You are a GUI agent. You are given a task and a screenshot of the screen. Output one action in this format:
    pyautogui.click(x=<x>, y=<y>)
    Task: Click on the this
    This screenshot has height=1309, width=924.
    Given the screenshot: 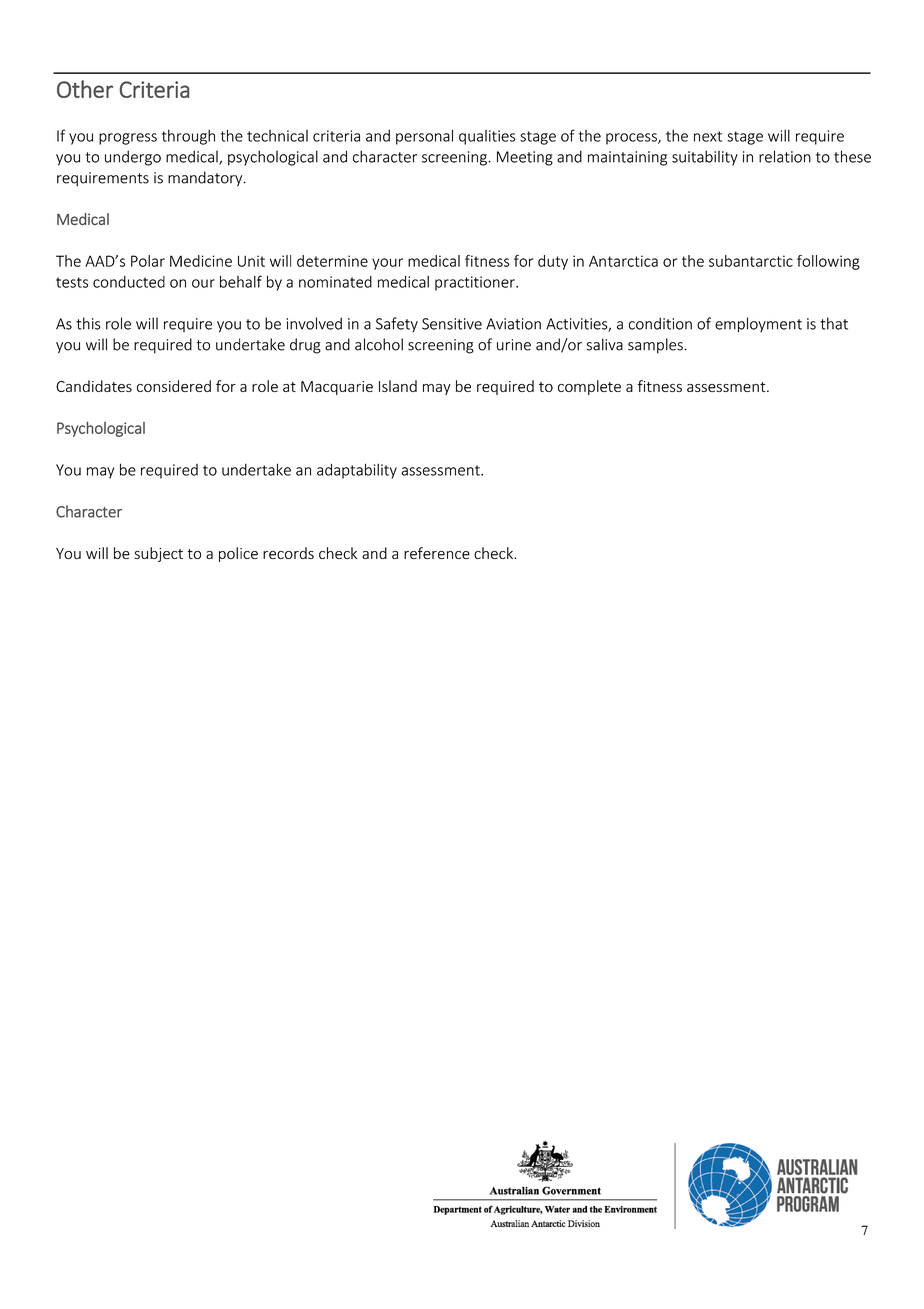 What is the action you would take?
    pyautogui.click(x=88, y=323)
